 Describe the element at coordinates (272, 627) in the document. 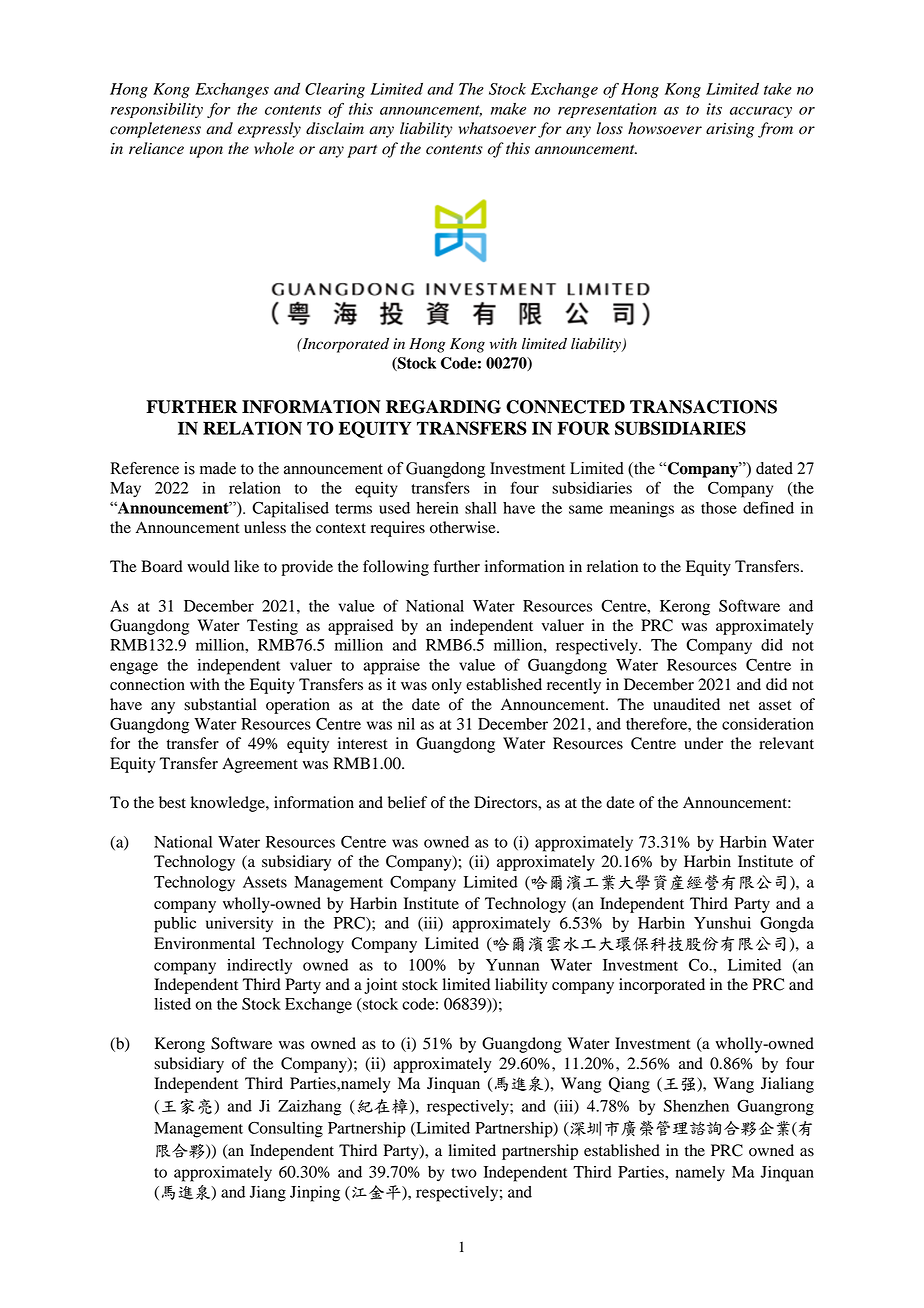

I see `Testing` at that location.
